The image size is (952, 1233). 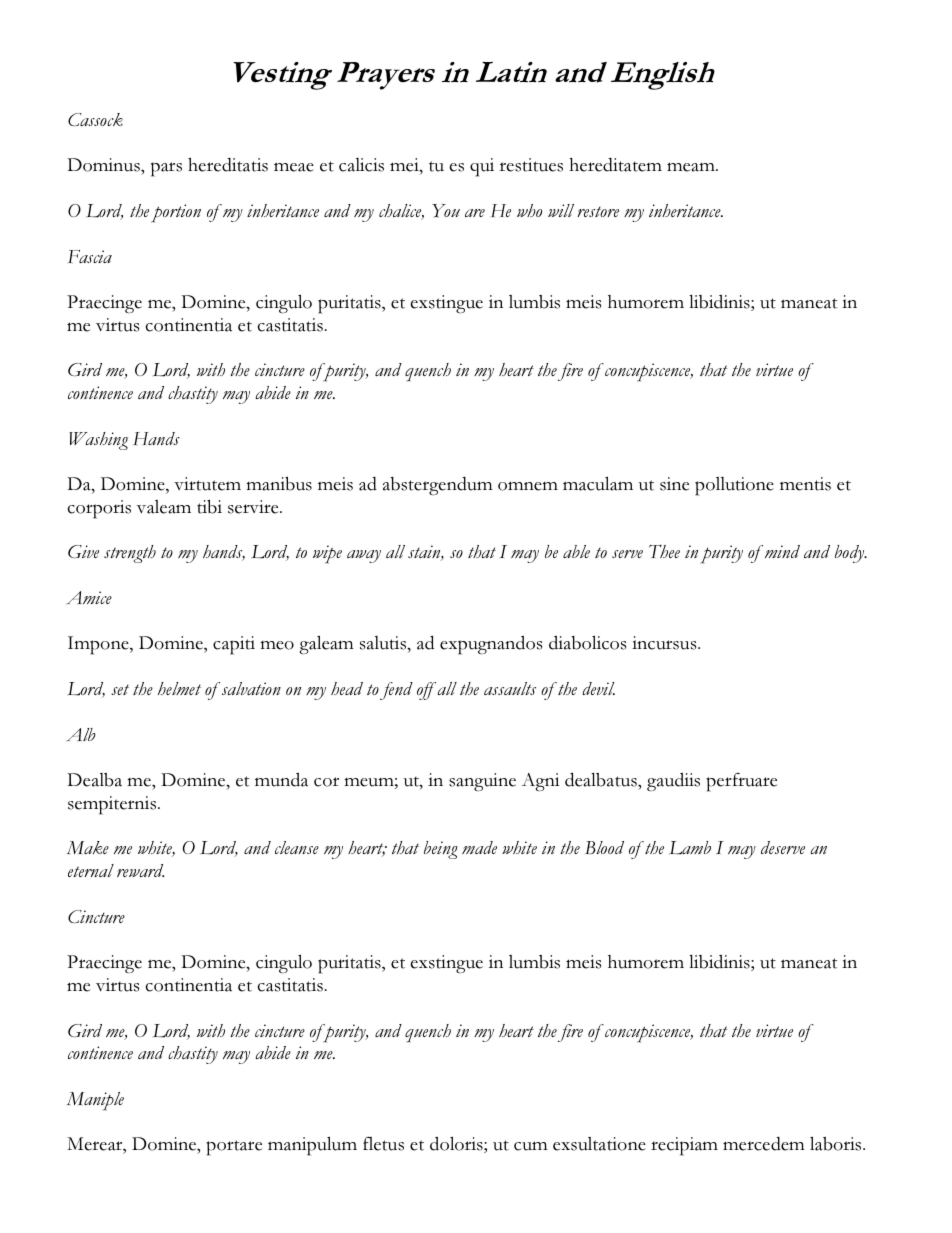 What do you see at coordinates (140, 870) in the document?
I see `reward` at bounding box center [140, 870].
